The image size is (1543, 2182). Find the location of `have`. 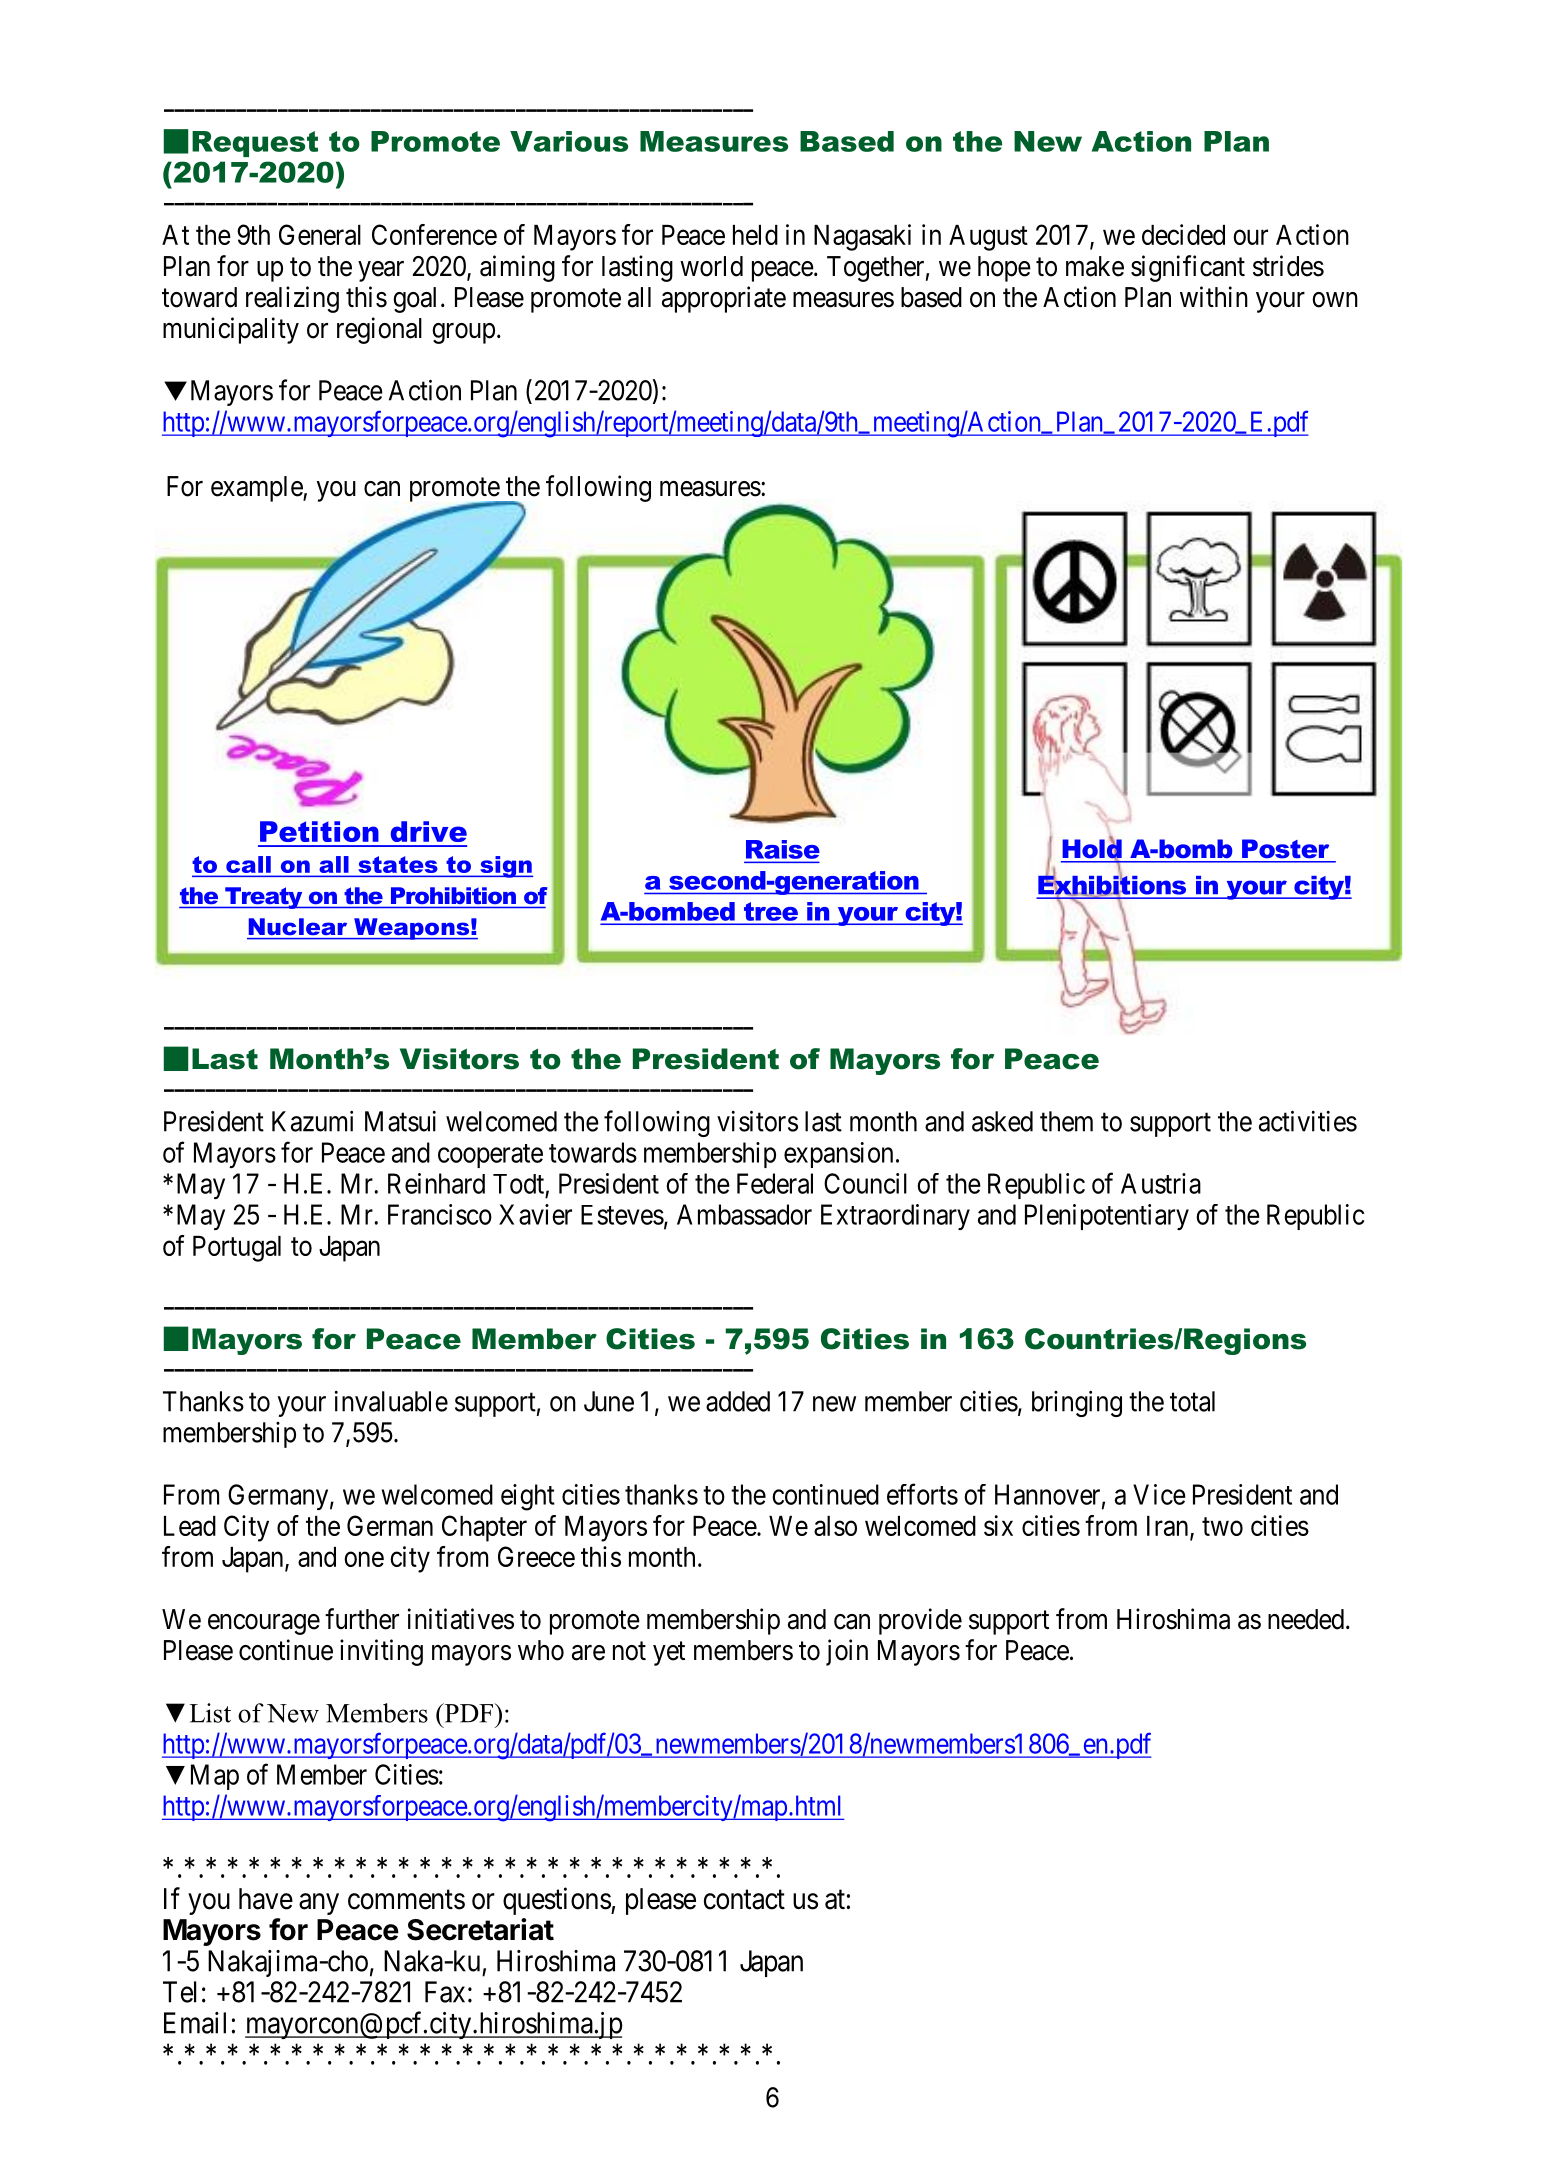

have is located at coordinates (266, 1899).
